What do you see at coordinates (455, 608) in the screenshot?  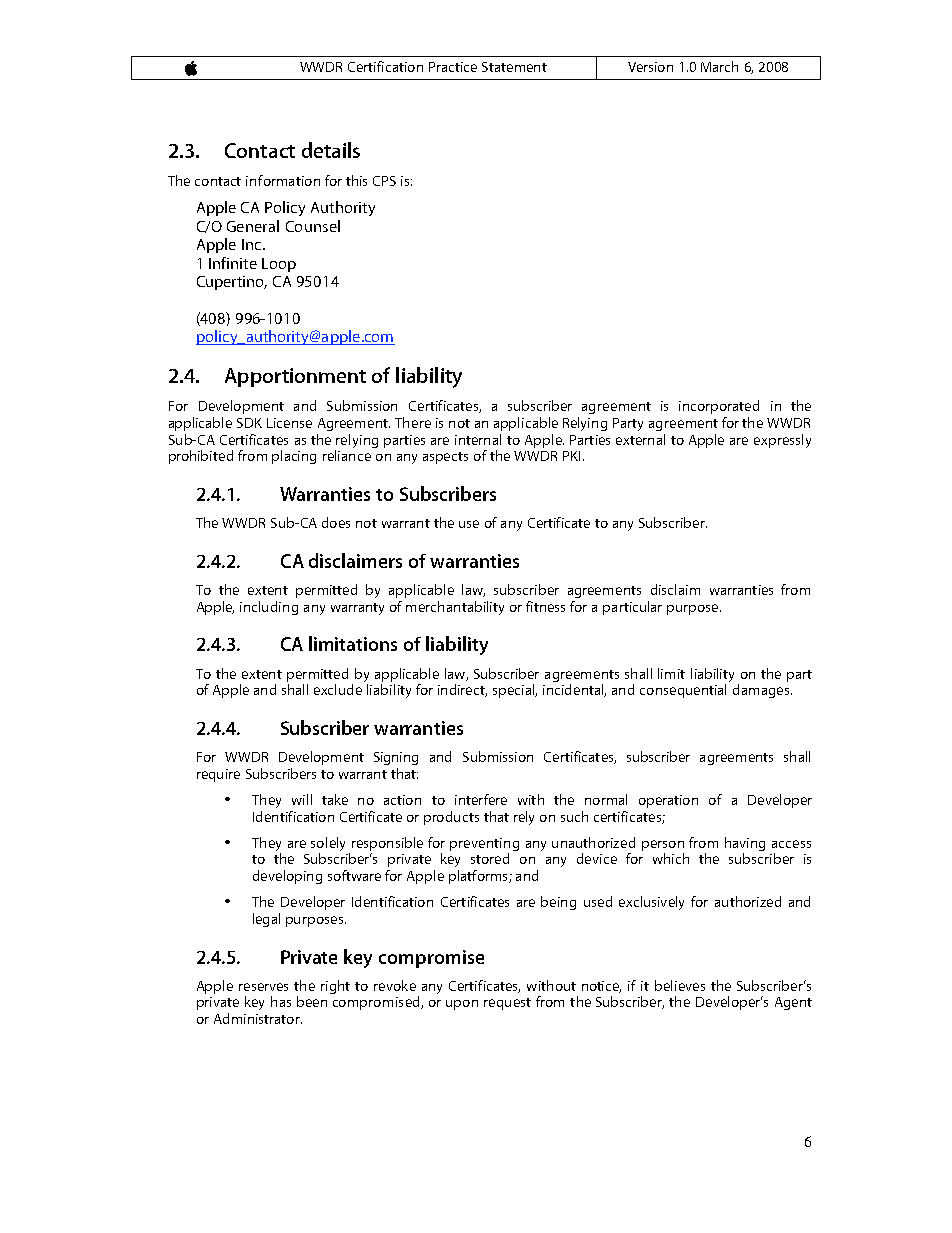 I see `merchantability` at bounding box center [455, 608].
